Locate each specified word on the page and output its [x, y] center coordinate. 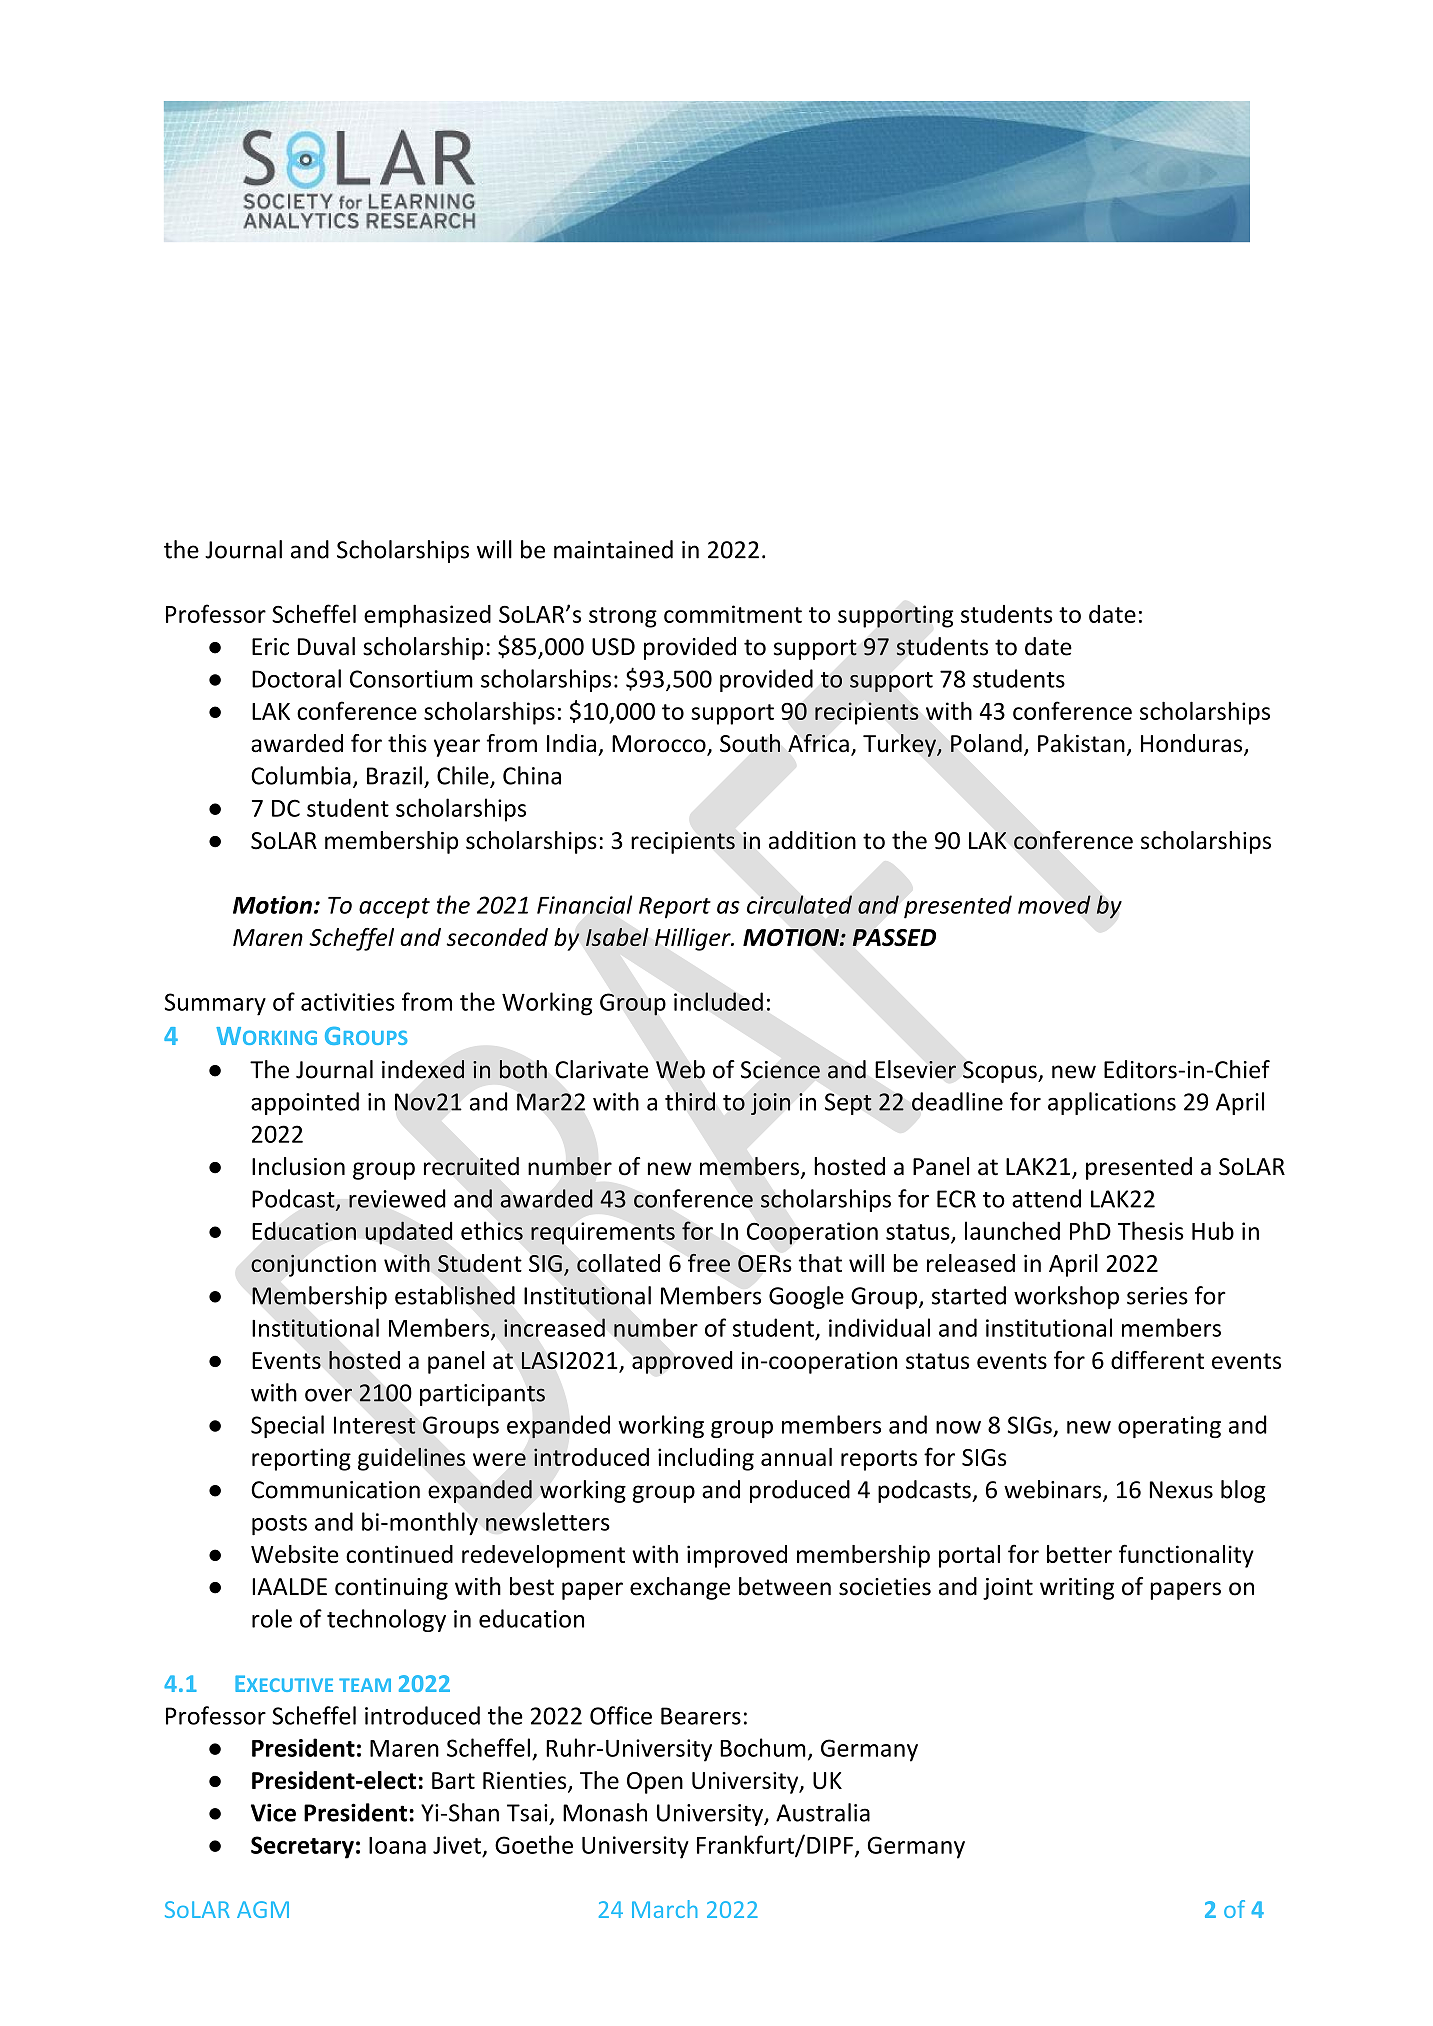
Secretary [302, 1847]
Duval [326, 646]
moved [1054, 904]
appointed [305, 1103]
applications [1112, 1103]
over [328, 1395]
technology [386, 1620]
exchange [680, 1588]
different [1157, 1360]
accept [394, 908]
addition [812, 840]
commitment [733, 614]
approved [682, 1362]
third [690, 1101]
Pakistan [1081, 743]
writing [1077, 1589]
